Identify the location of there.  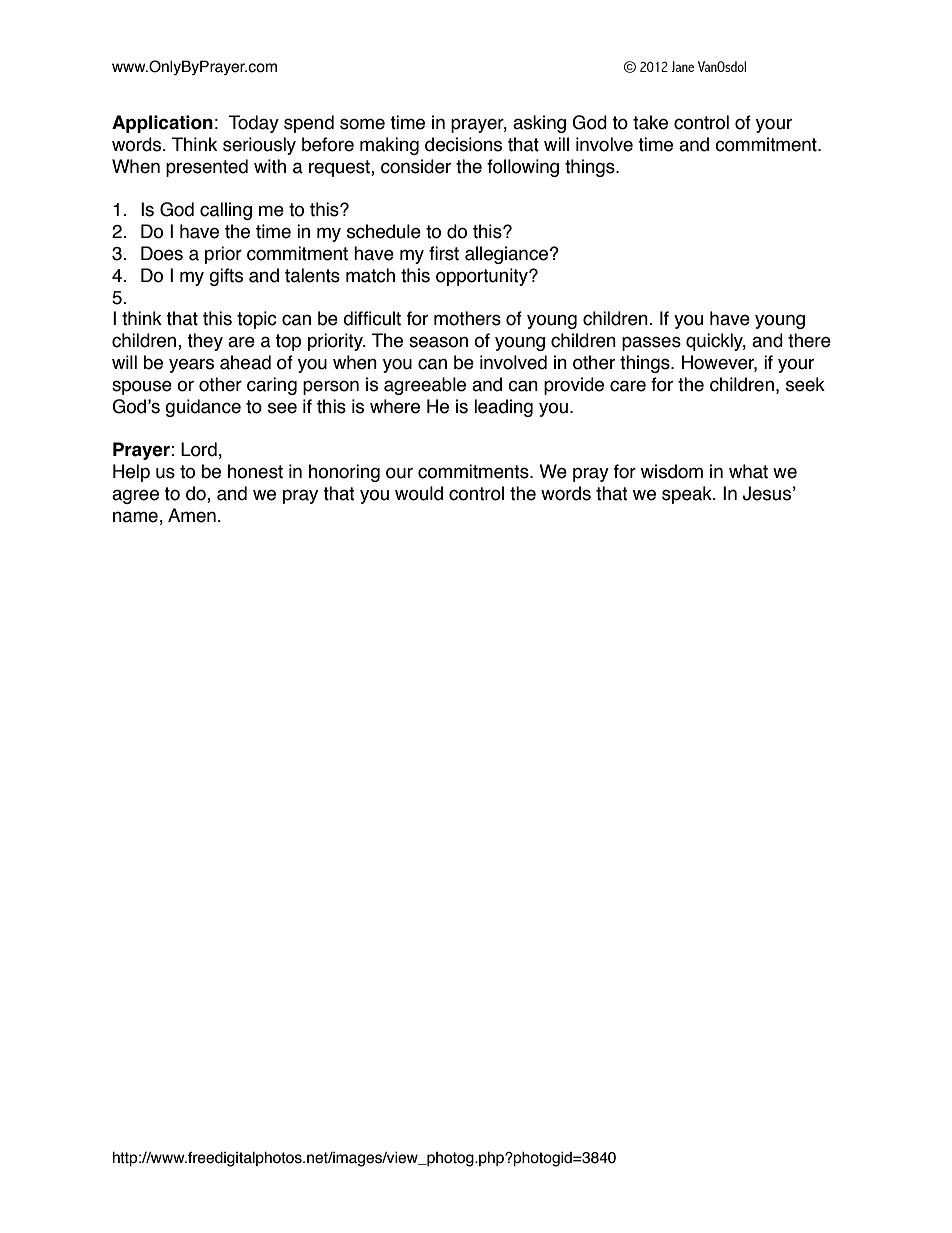
(809, 340).
